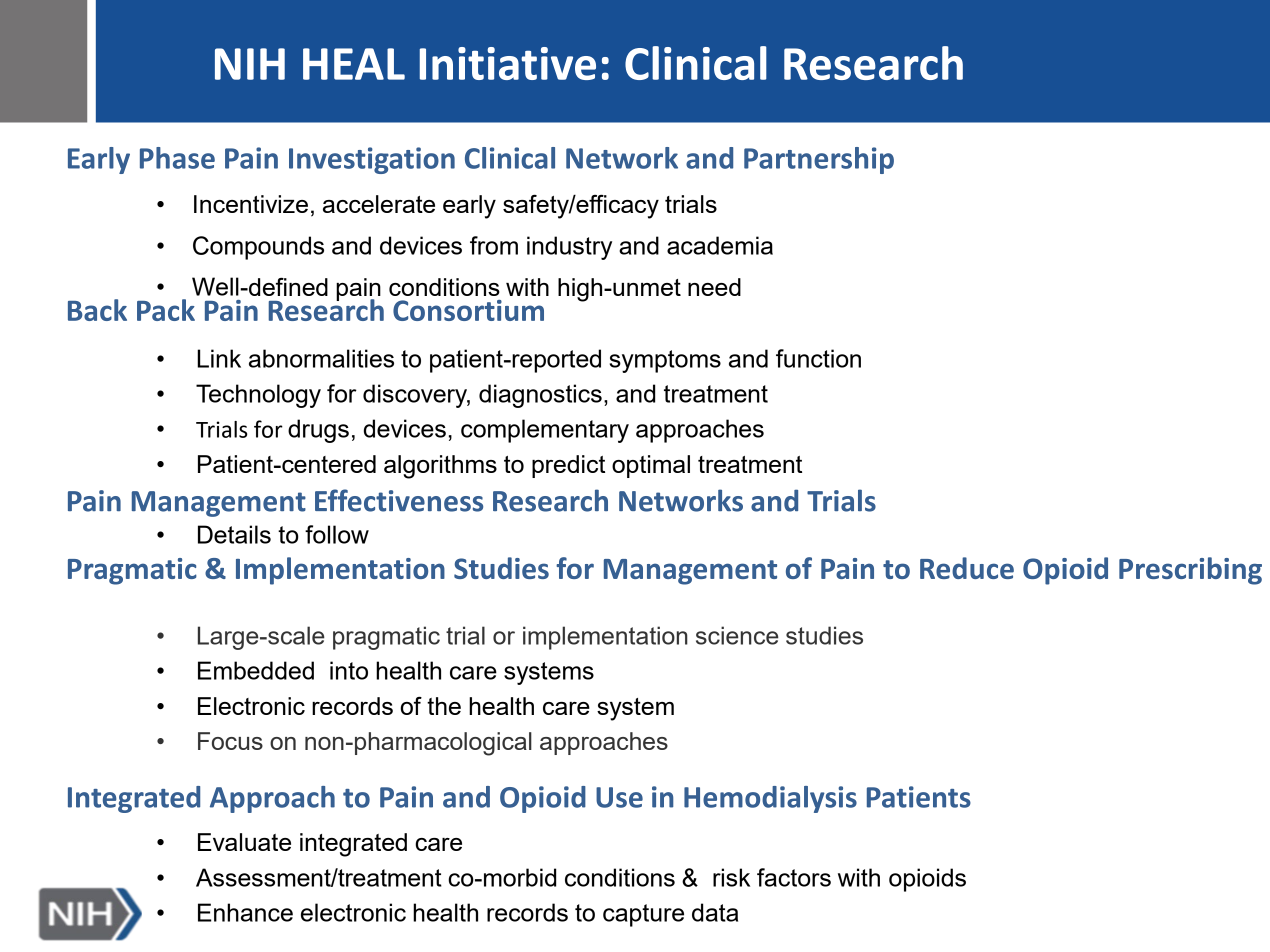  Describe the element at coordinates (219, 358) in the document. I see `Link` at that location.
